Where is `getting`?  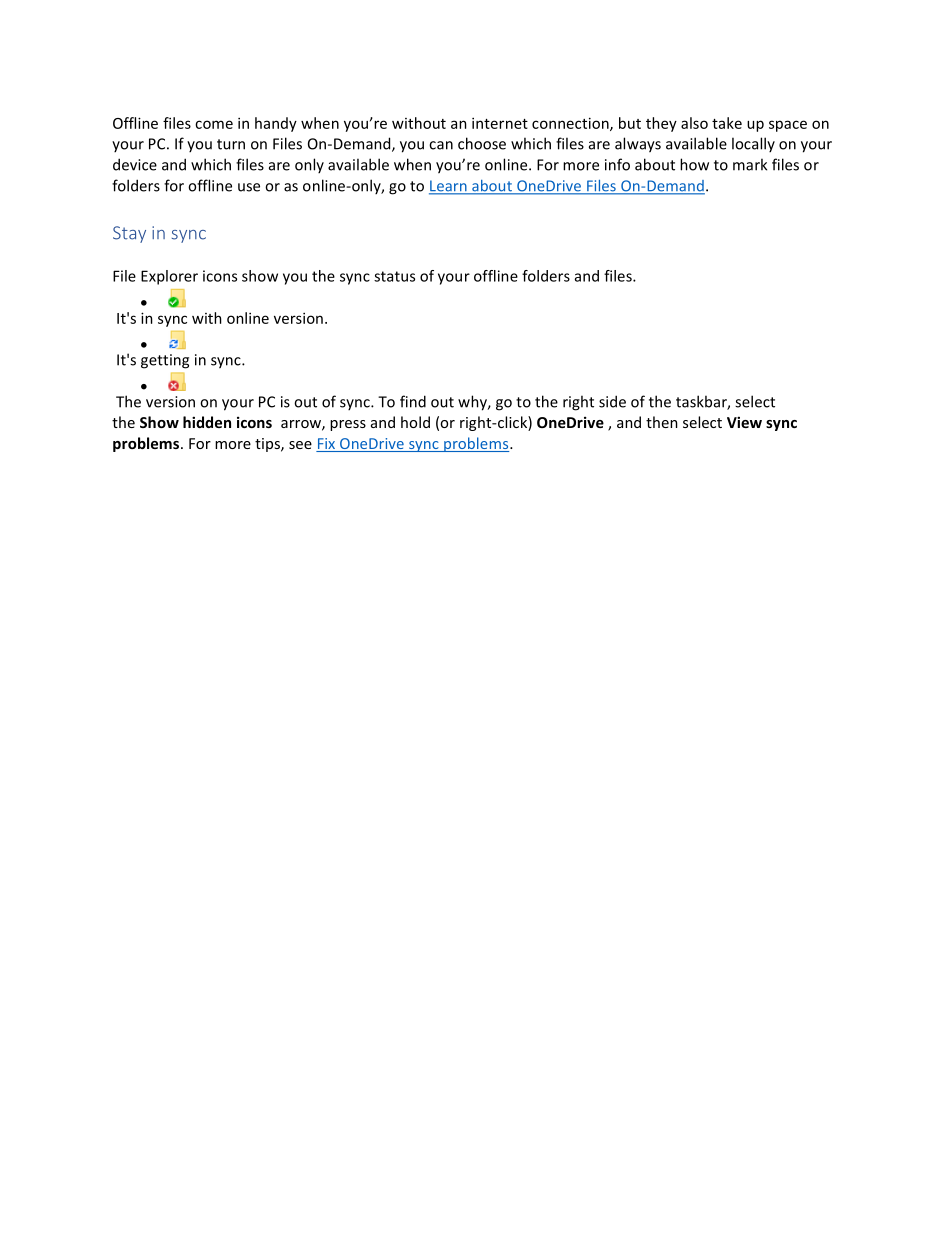
getting is located at coordinates (165, 361).
